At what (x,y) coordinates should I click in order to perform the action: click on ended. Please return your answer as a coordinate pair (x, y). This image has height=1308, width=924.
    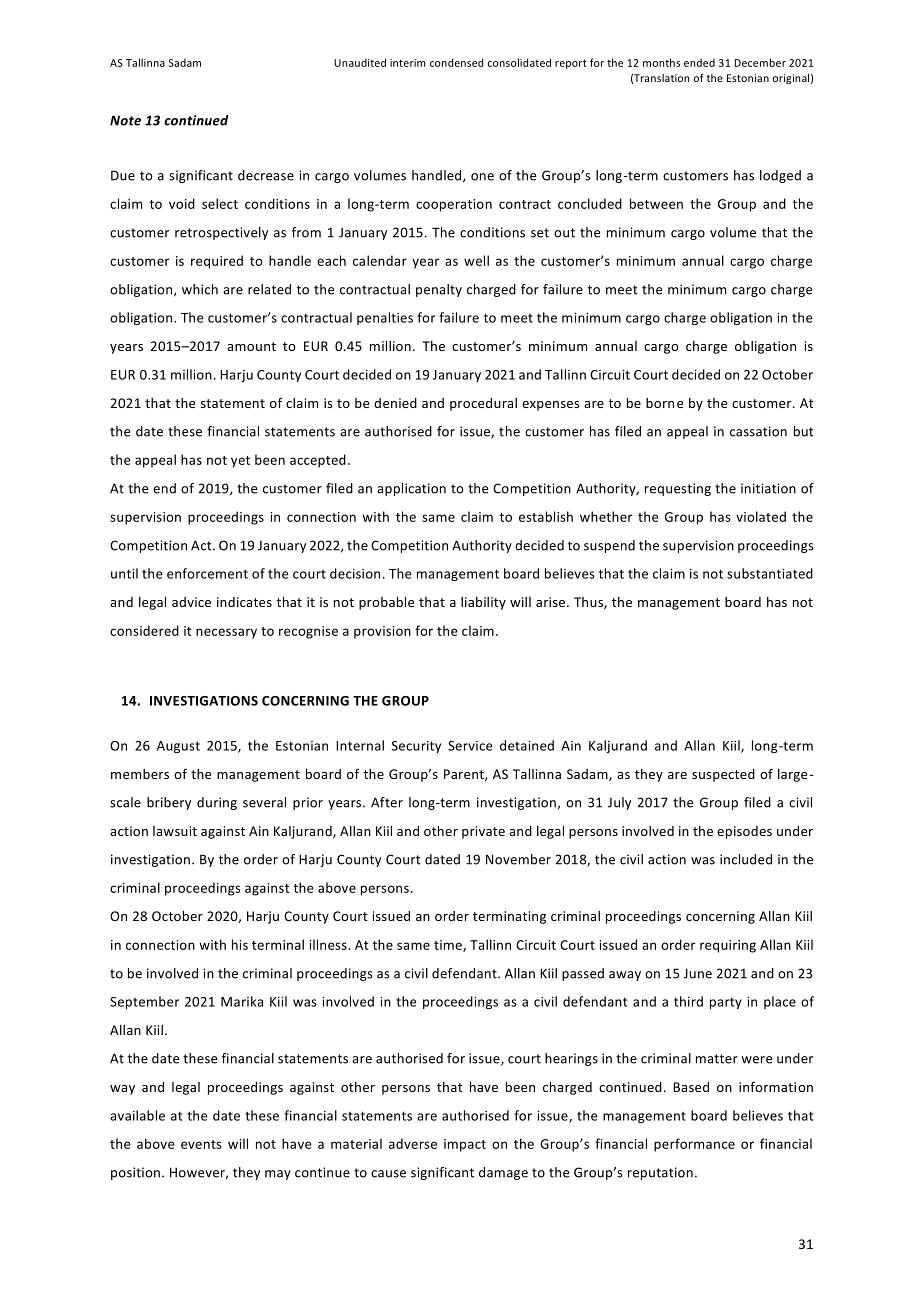
    Looking at the image, I should click on (699, 62).
